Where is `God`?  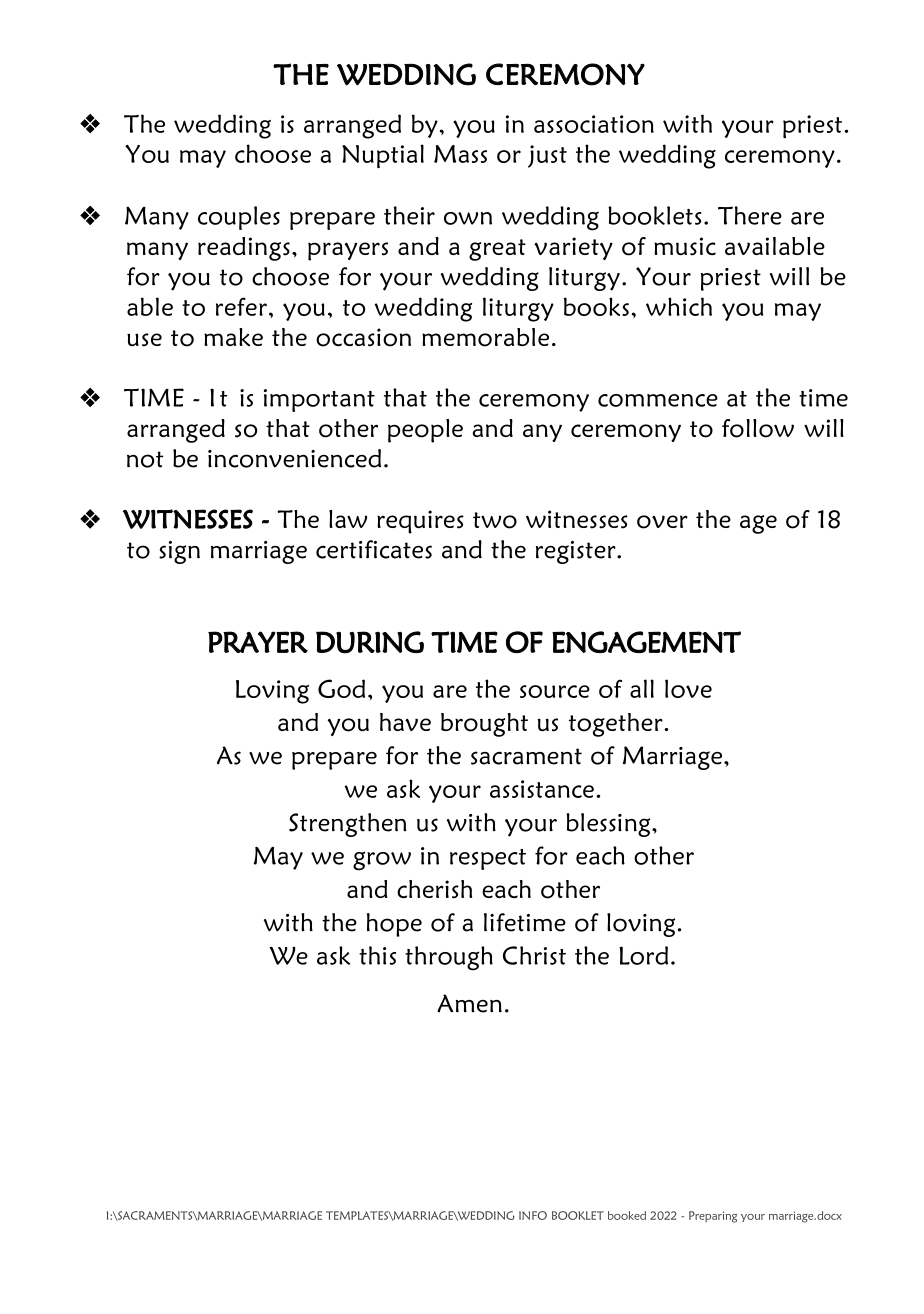 God is located at coordinates (341, 688).
